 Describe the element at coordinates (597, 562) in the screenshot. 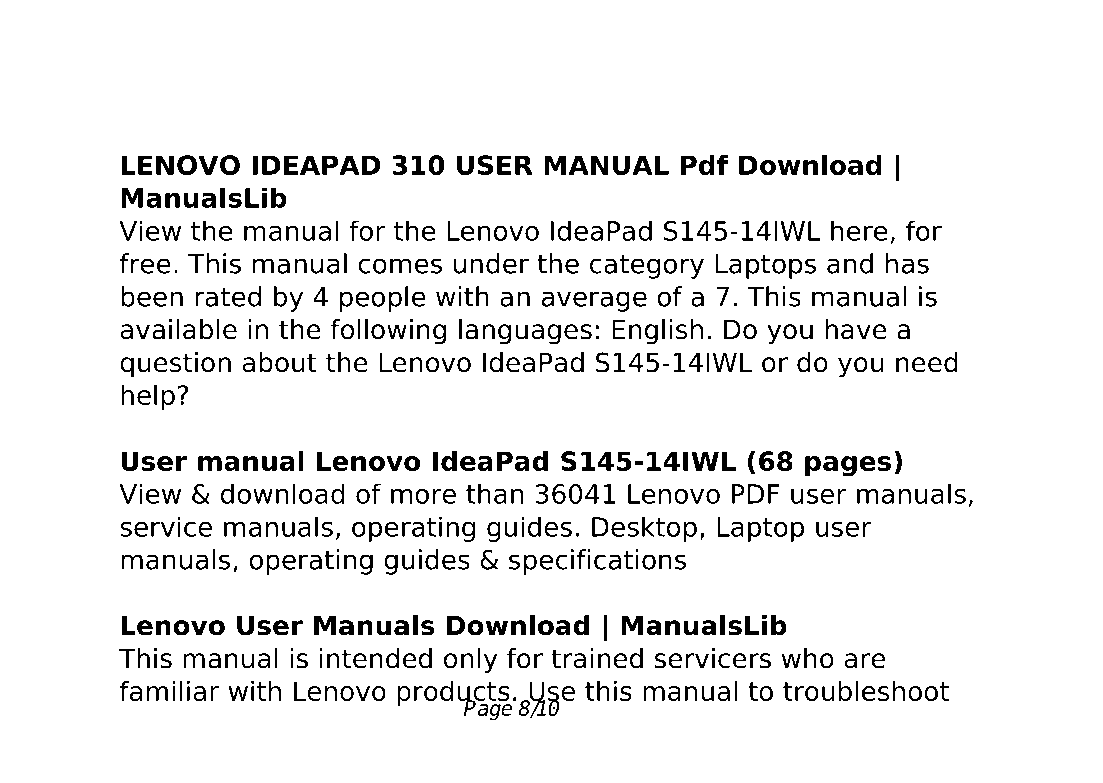

I see `specifications` at that location.
